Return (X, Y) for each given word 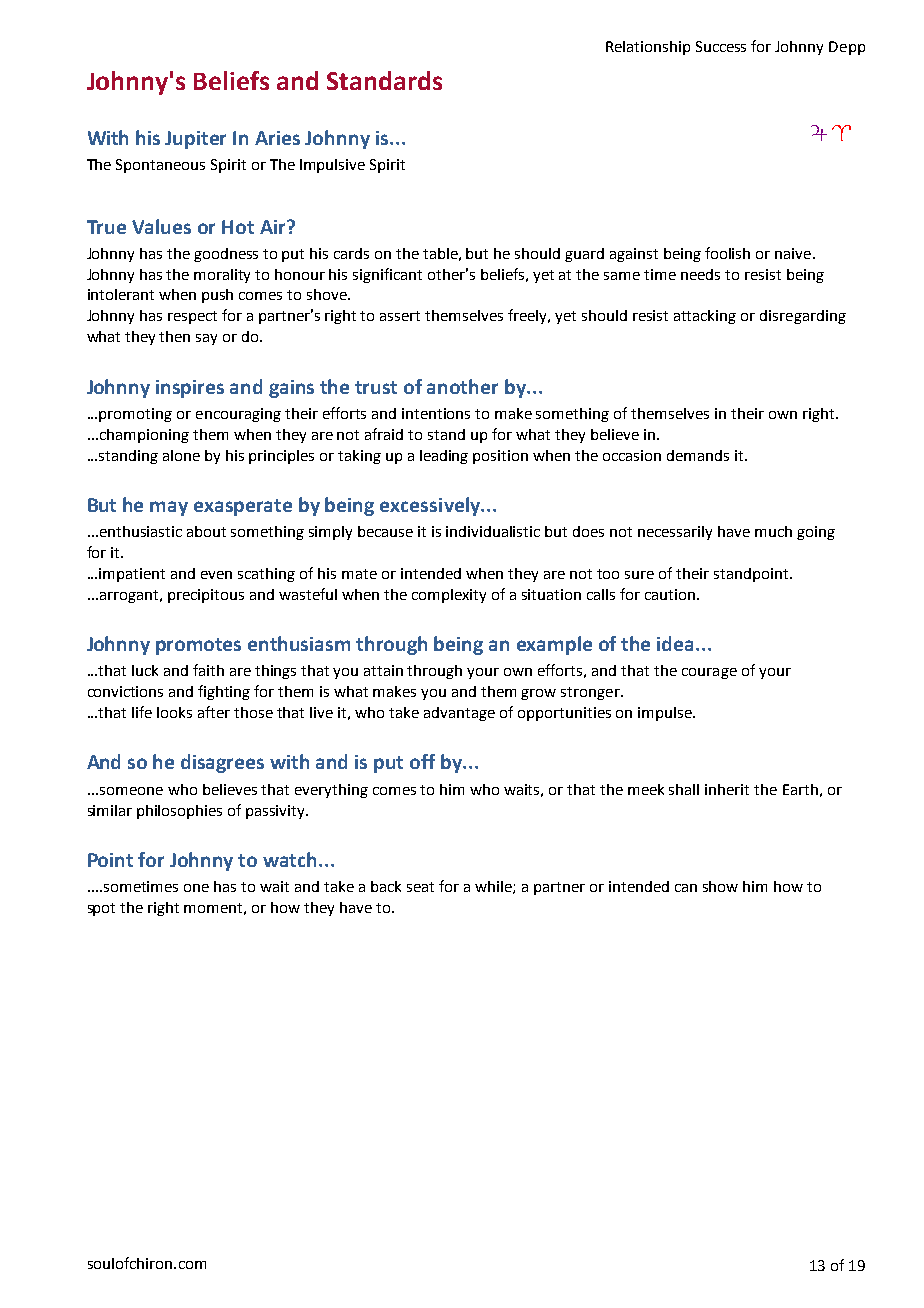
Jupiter (195, 140)
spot (101, 909)
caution (671, 594)
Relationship (648, 48)
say (206, 339)
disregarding (803, 317)
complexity (449, 596)
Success (721, 46)
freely (529, 316)
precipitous (206, 596)
